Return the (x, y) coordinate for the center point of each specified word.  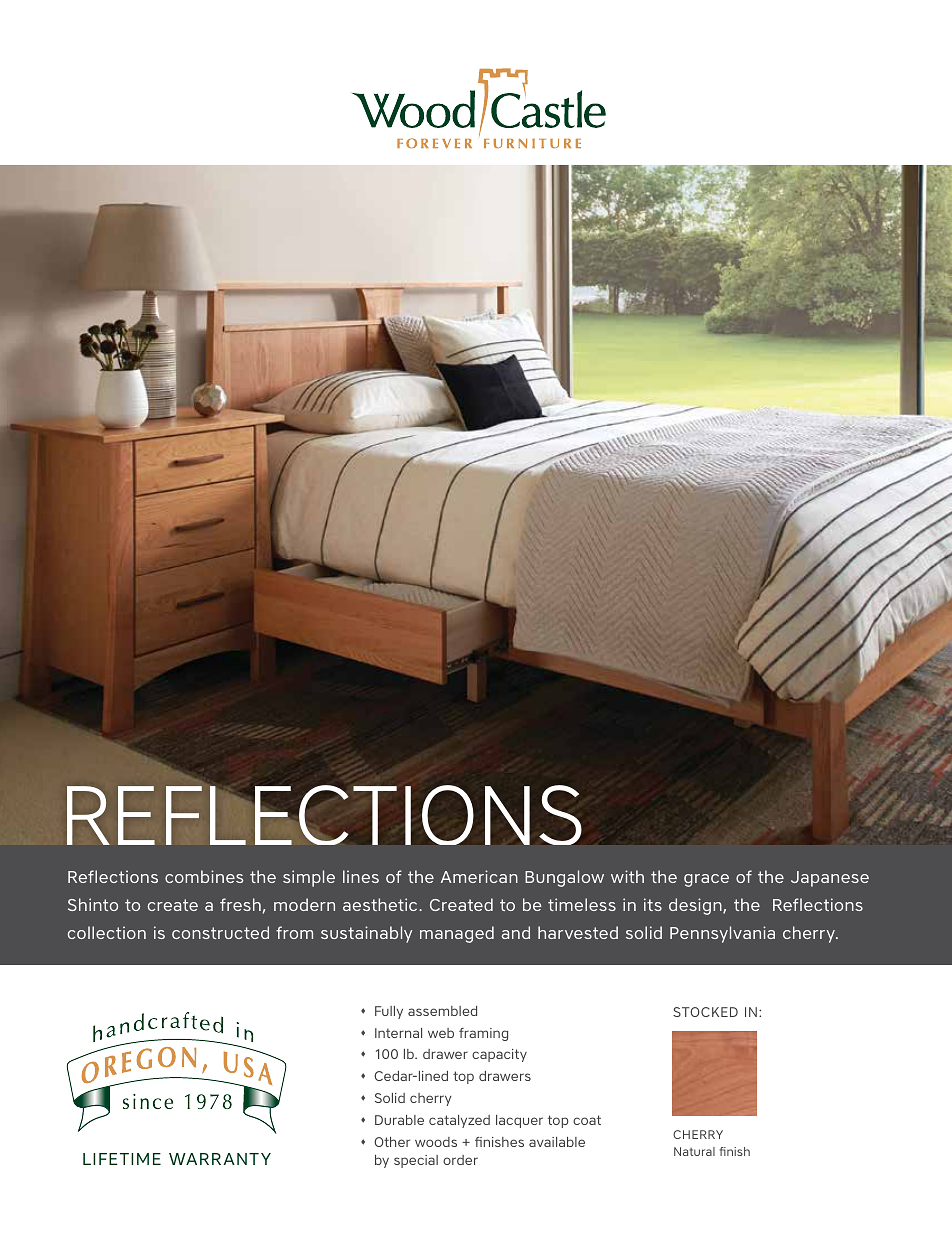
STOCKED (705, 1012)
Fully (389, 1012)
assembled (442, 1011)
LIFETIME (122, 1159)
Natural (694, 1151)
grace (706, 880)
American (479, 876)
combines (204, 876)
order (460, 1160)
